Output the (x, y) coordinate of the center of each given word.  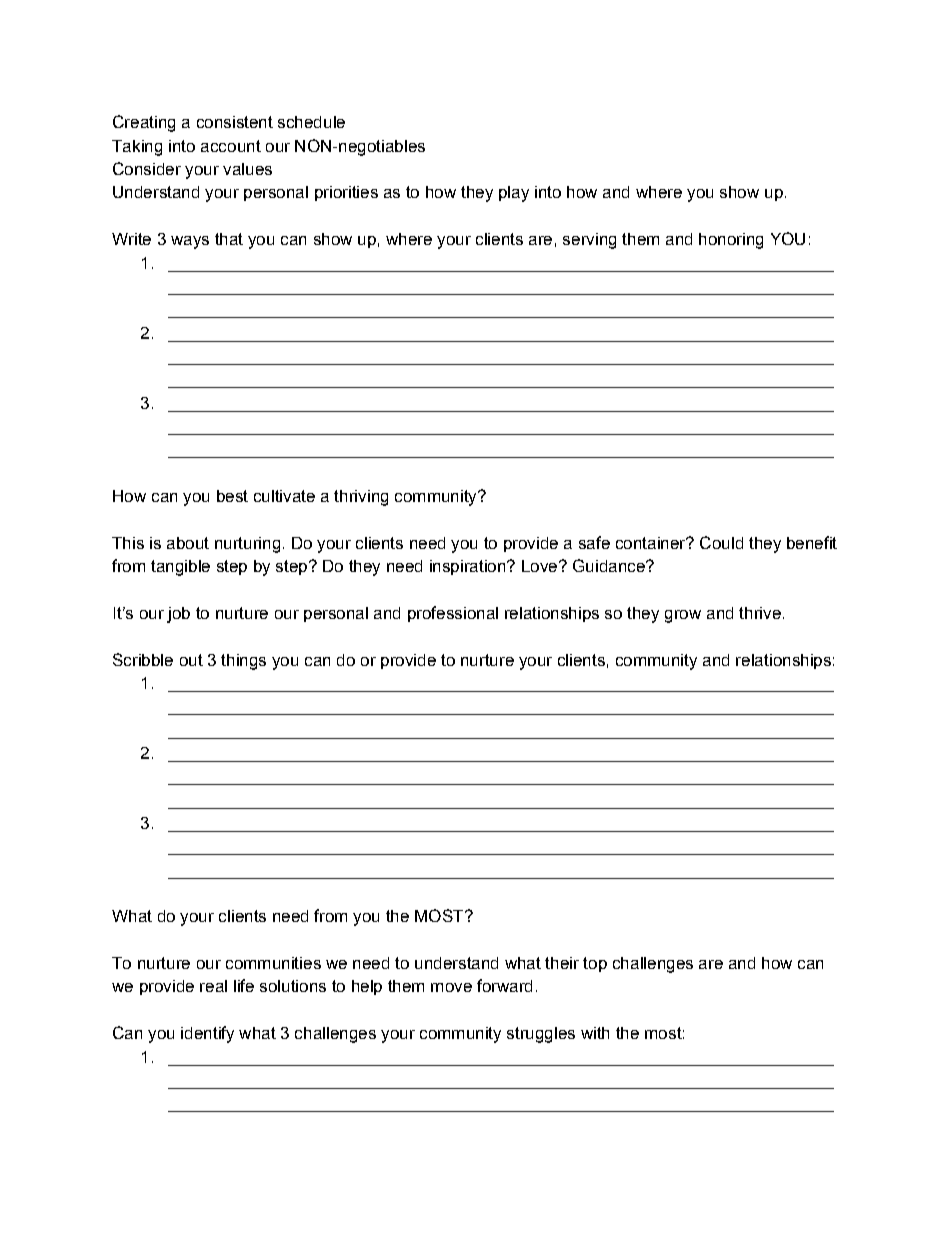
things (243, 662)
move (451, 987)
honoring (731, 241)
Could (721, 542)
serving (589, 241)
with (595, 1033)
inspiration (469, 567)
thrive (760, 613)
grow (683, 616)
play (514, 194)
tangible (180, 568)
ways (190, 242)
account (231, 146)
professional (453, 614)
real (213, 986)
